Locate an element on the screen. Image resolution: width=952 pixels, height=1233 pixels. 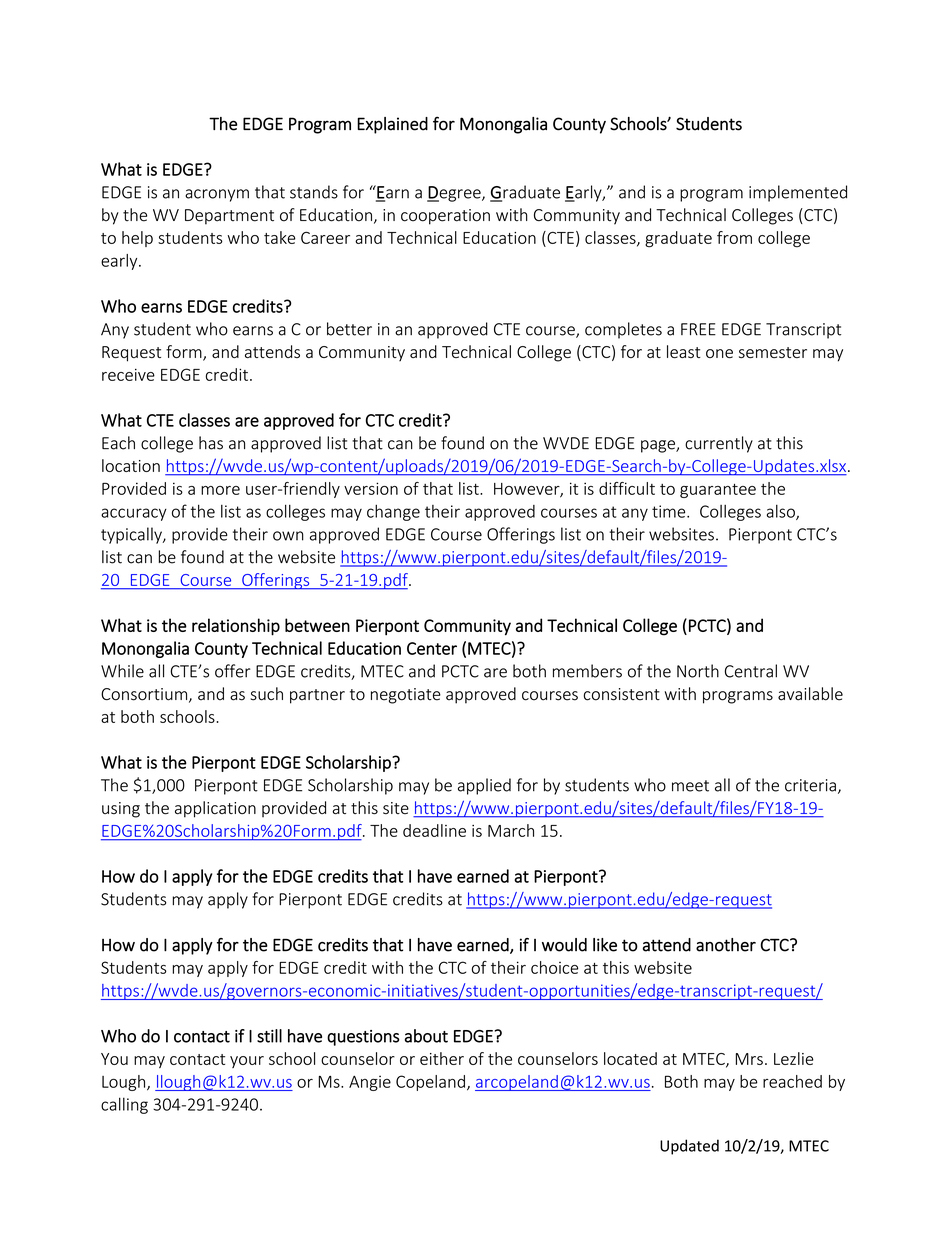
relationship is located at coordinates (236, 627).
